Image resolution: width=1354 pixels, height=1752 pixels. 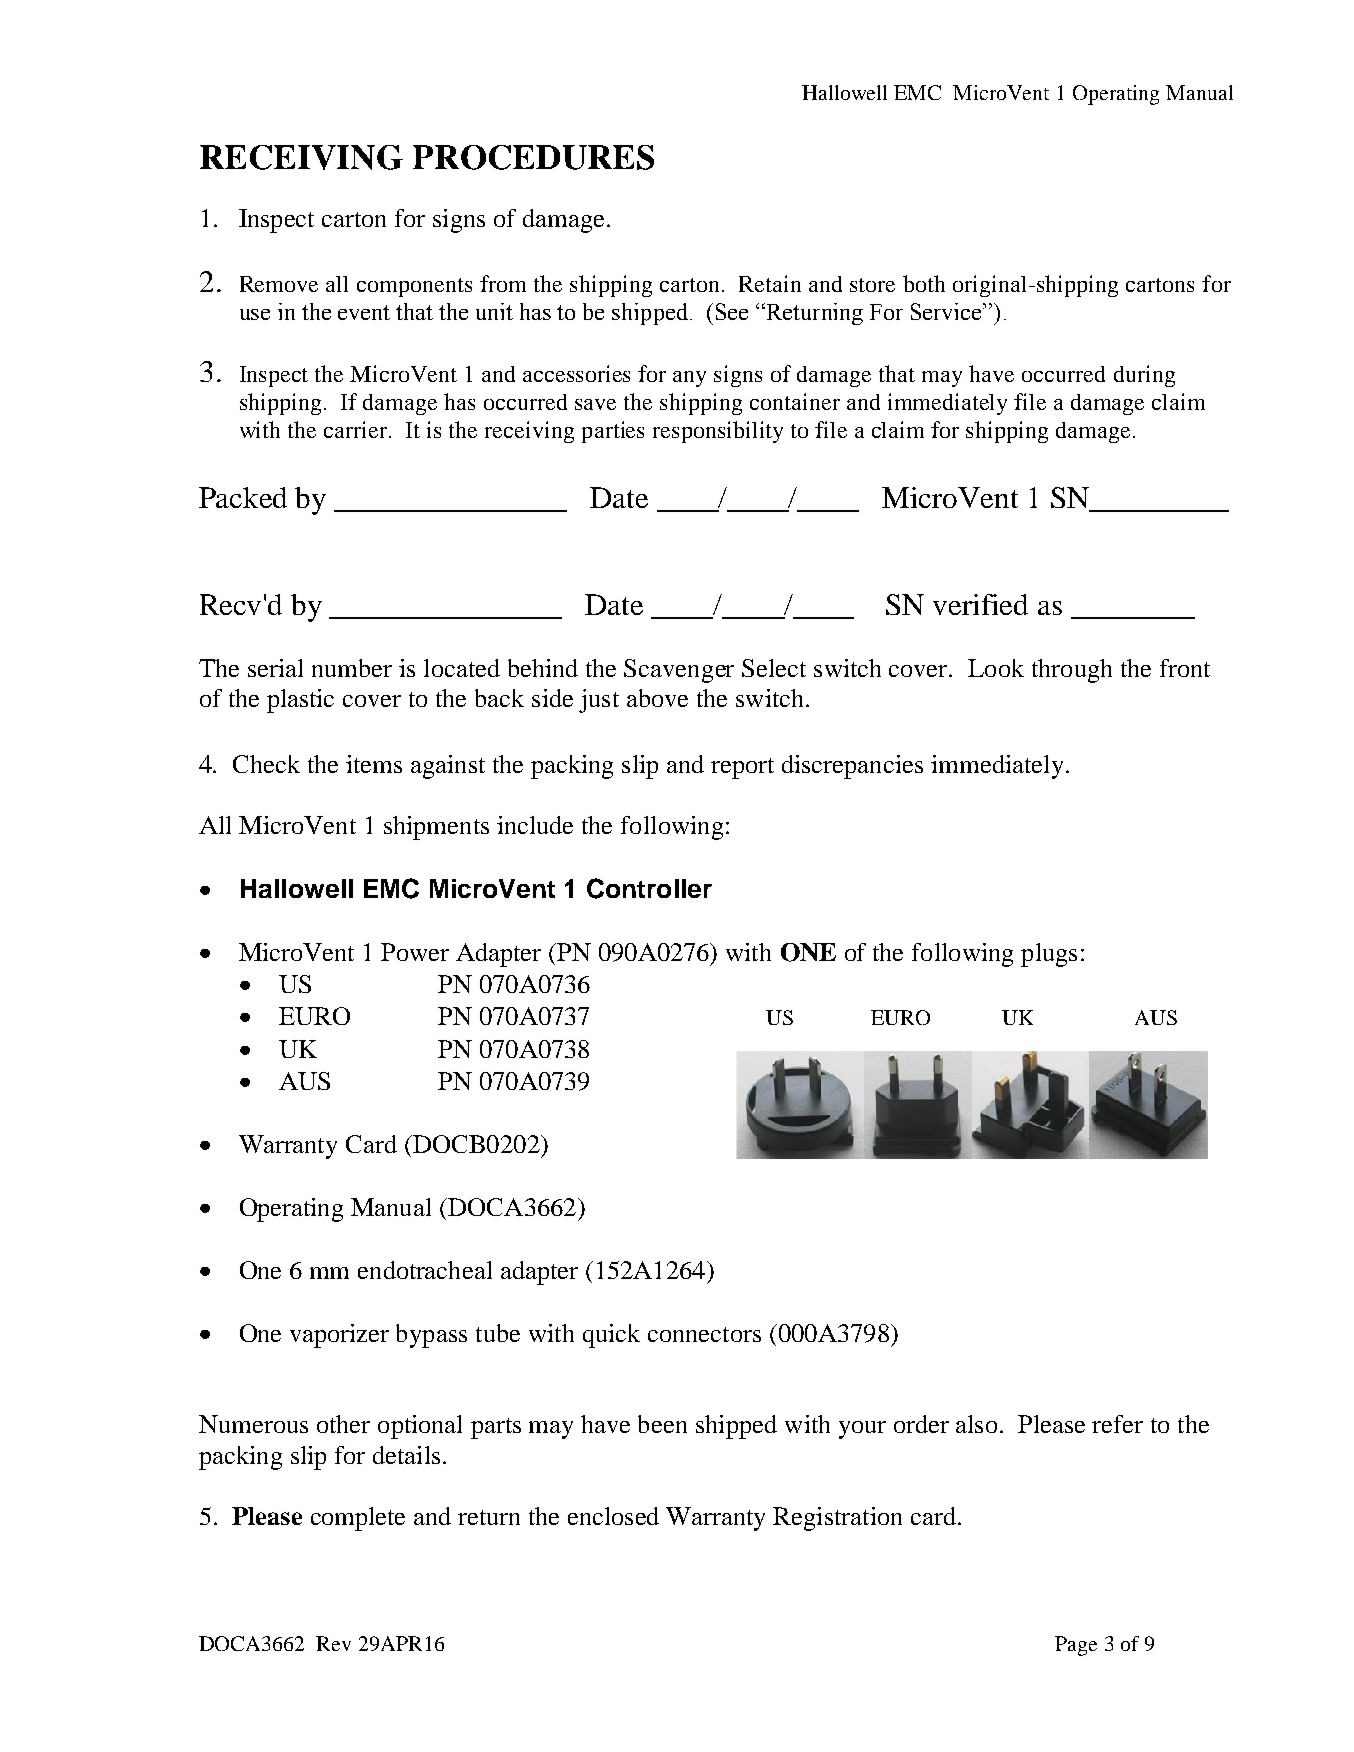 I want to click on Retain, so click(x=770, y=283).
